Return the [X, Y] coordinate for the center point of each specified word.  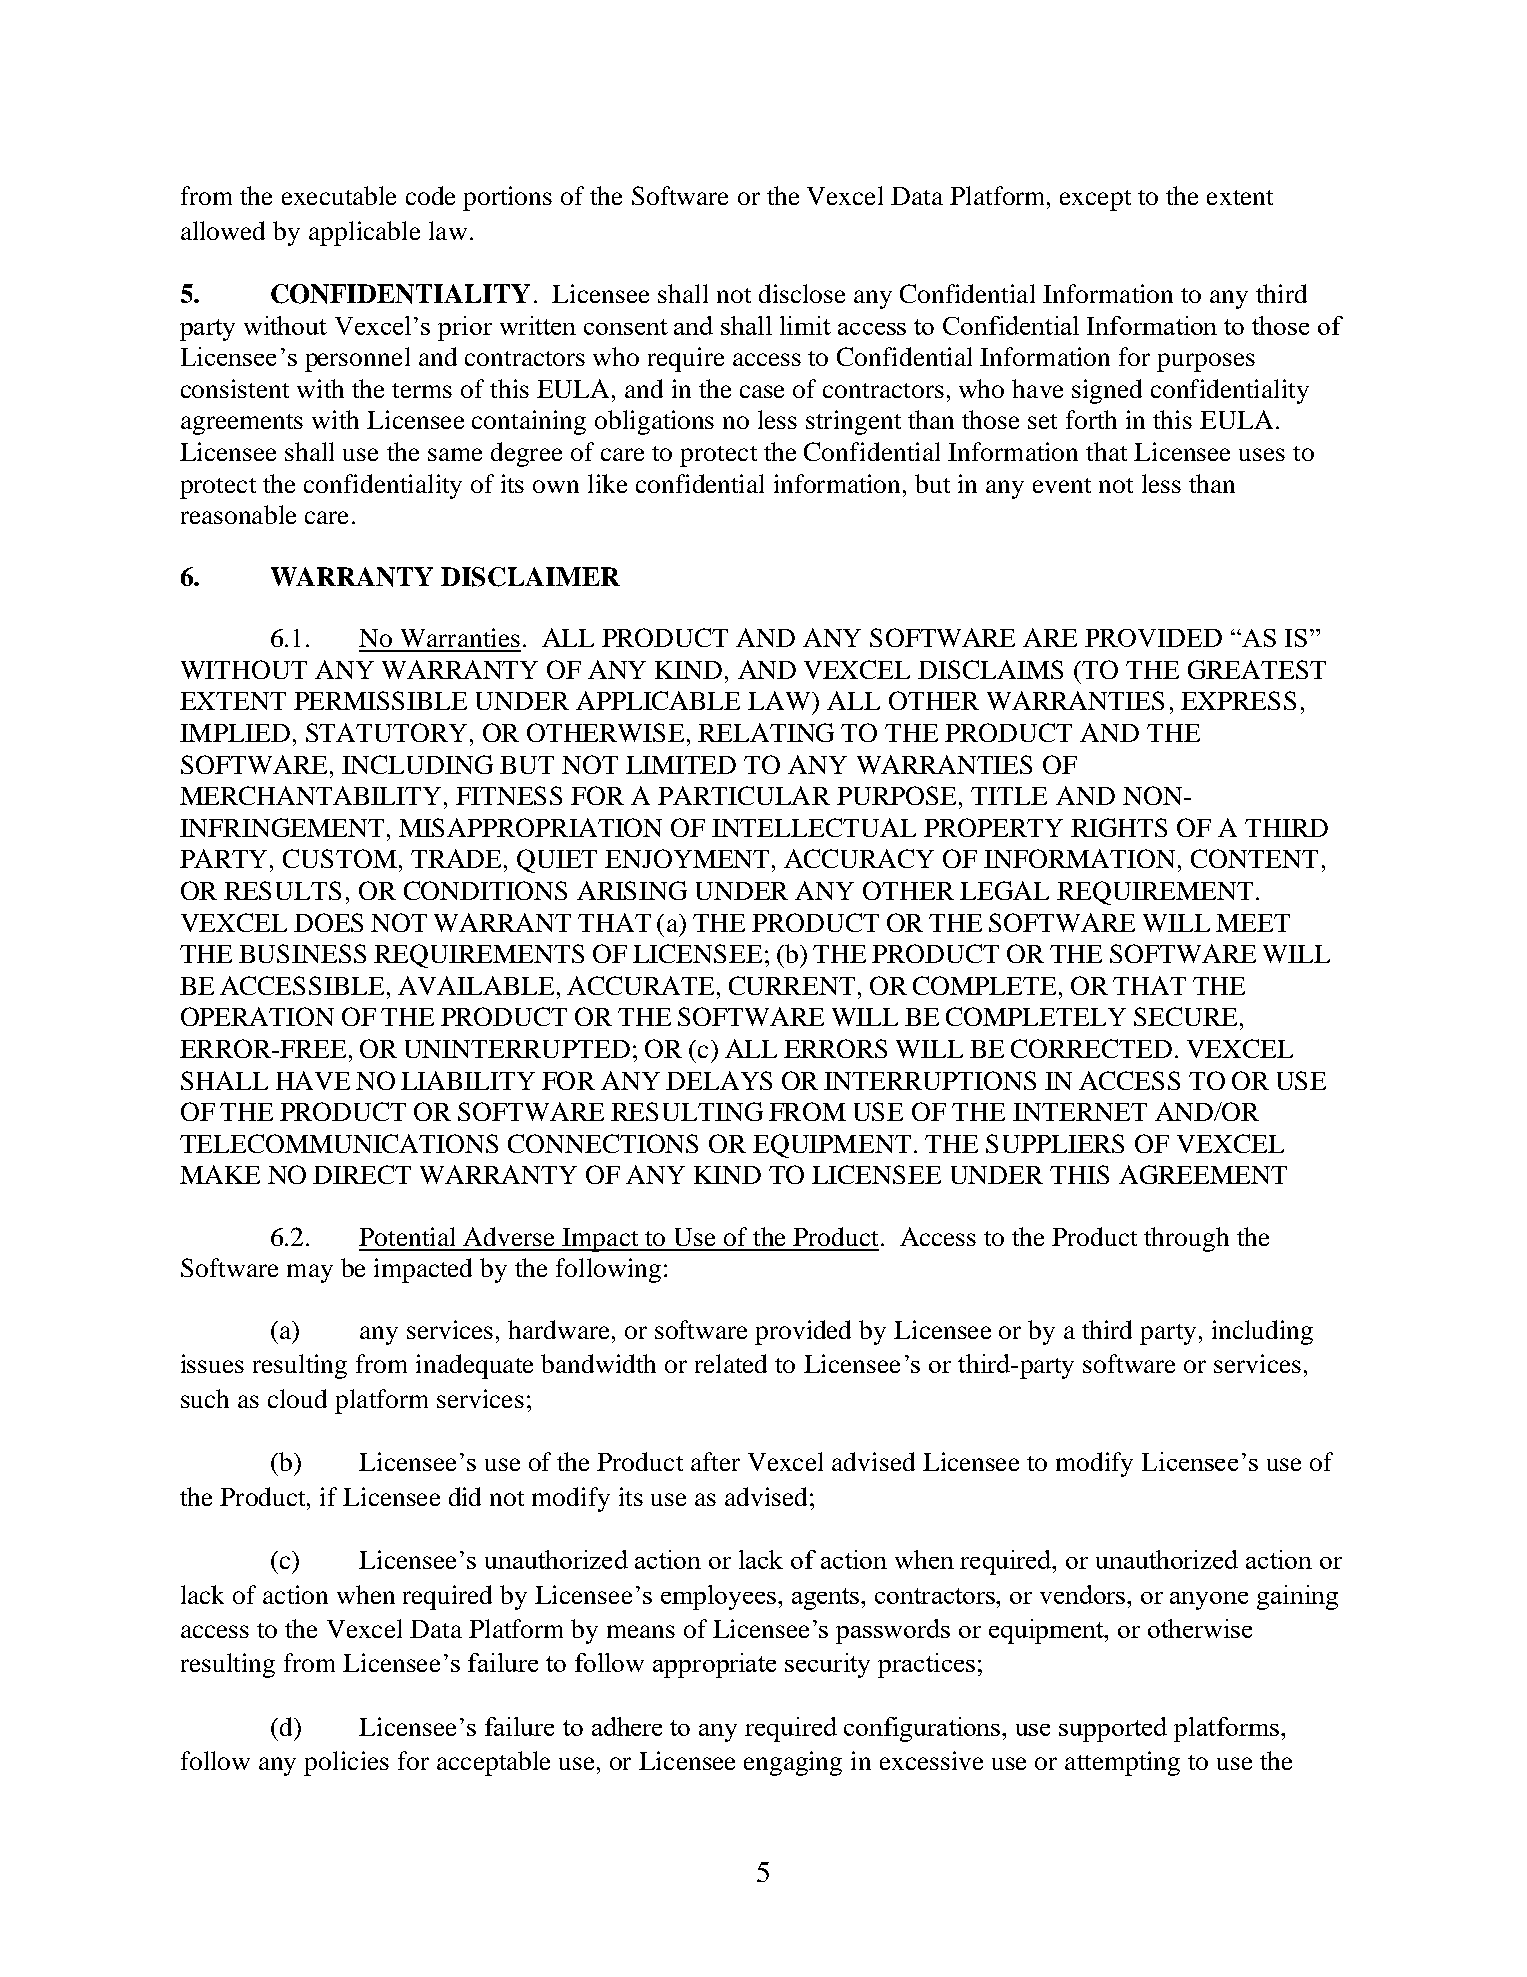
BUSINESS [302, 953]
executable [339, 195]
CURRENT [792, 985]
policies [346, 1763]
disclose [802, 293]
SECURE [1185, 1016]
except [1095, 200]
